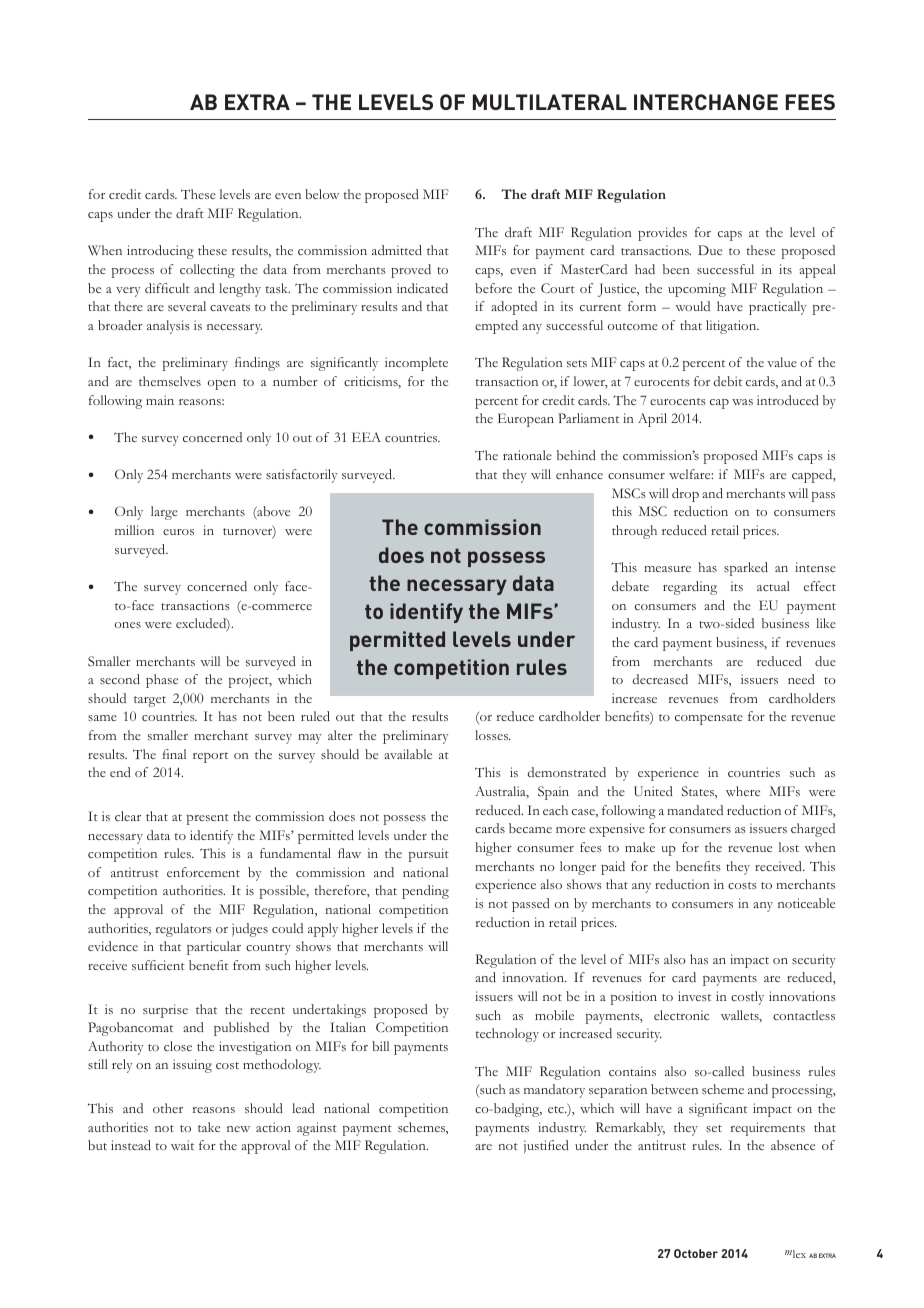 The image size is (924, 1308). Describe the element at coordinates (789, 847) in the screenshot. I see `lost` at that location.
